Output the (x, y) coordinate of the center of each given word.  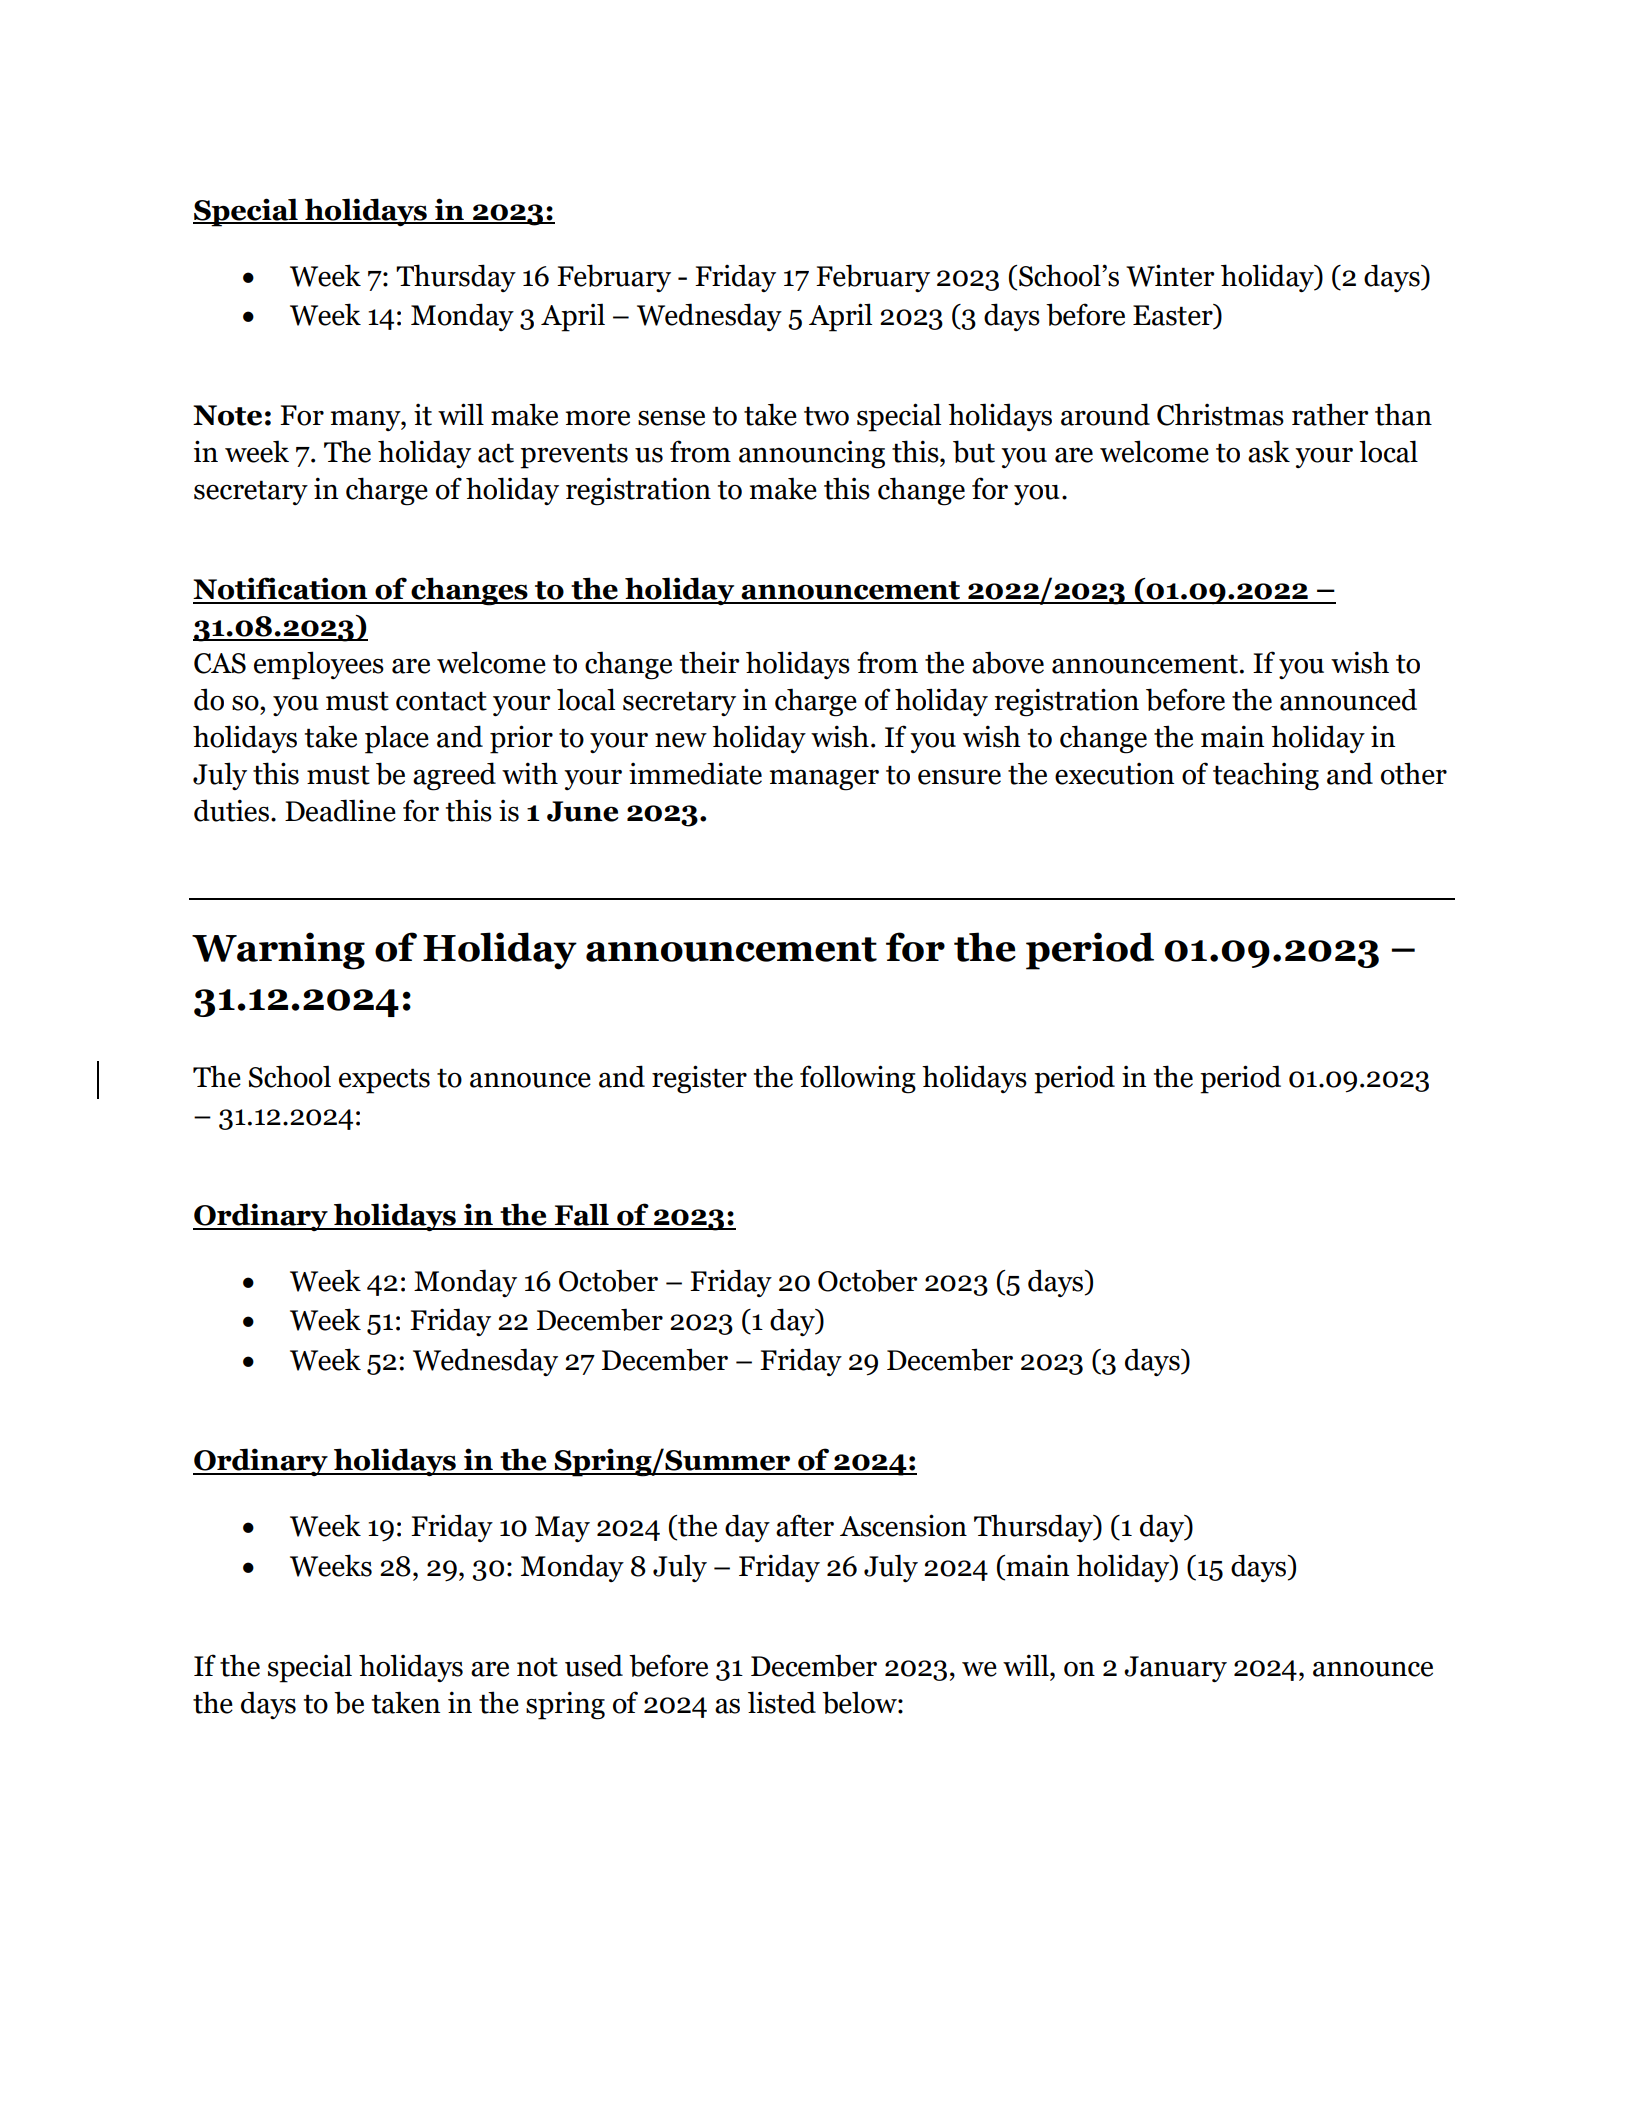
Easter (1174, 316)
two (826, 416)
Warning (278, 951)
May (562, 1529)
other (1414, 773)
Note (227, 415)
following (858, 1079)
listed (782, 1702)
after (805, 1525)
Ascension (903, 1525)
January (1175, 1669)
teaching (1266, 776)
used (594, 1665)
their (709, 662)
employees (319, 665)
